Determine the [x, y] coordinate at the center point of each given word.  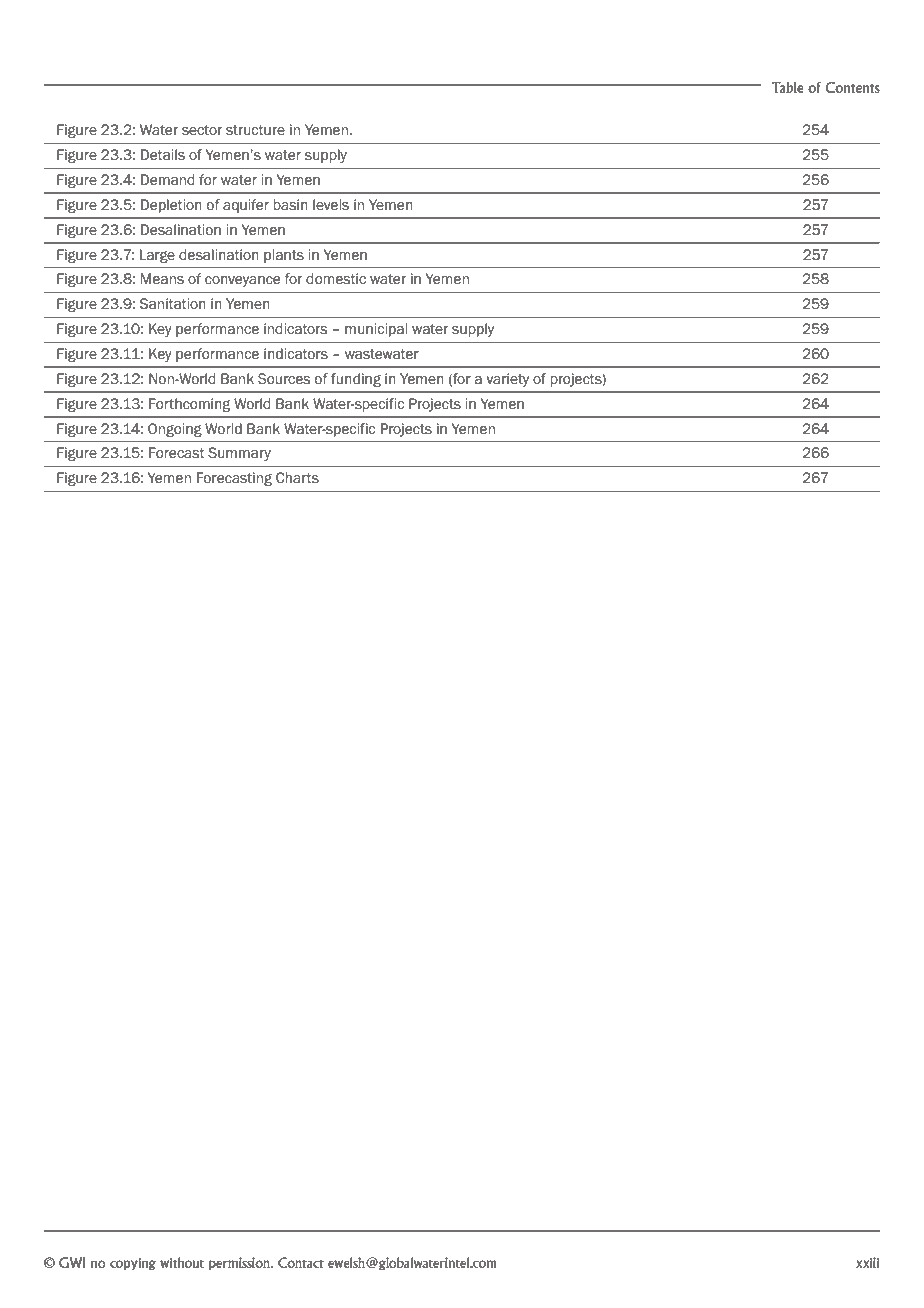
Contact [301, 1262]
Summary [239, 454]
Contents [852, 87]
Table [788, 87]
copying [133, 1264]
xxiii [867, 1262]
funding [356, 380]
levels [331, 205]
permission [240, 1264]
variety [507, 380]
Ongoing [175, 430]
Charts [297, 478]
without [182, 1262]
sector [202, 130]
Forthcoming [189, 405]
